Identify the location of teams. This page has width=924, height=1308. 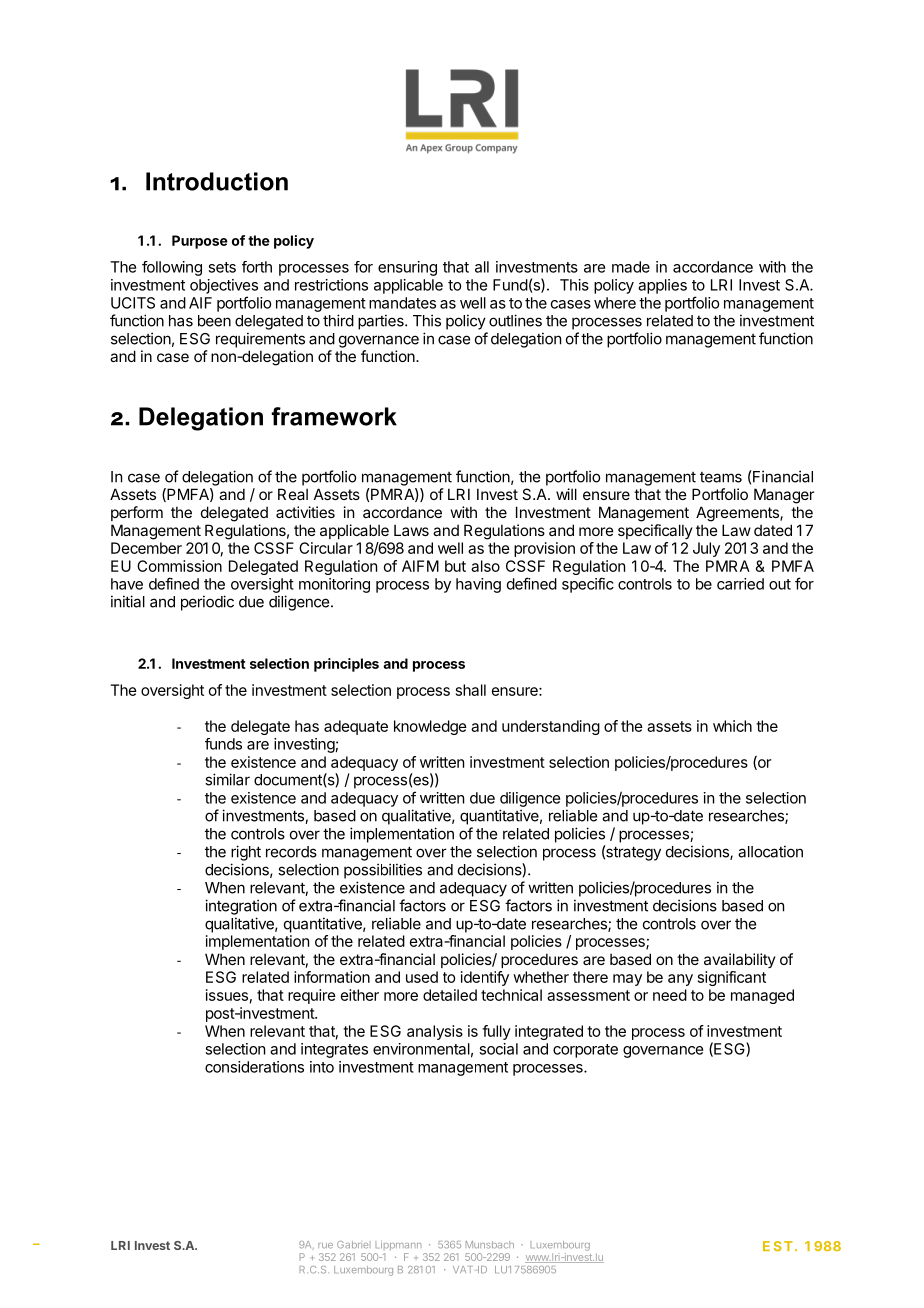
(721, 477).
